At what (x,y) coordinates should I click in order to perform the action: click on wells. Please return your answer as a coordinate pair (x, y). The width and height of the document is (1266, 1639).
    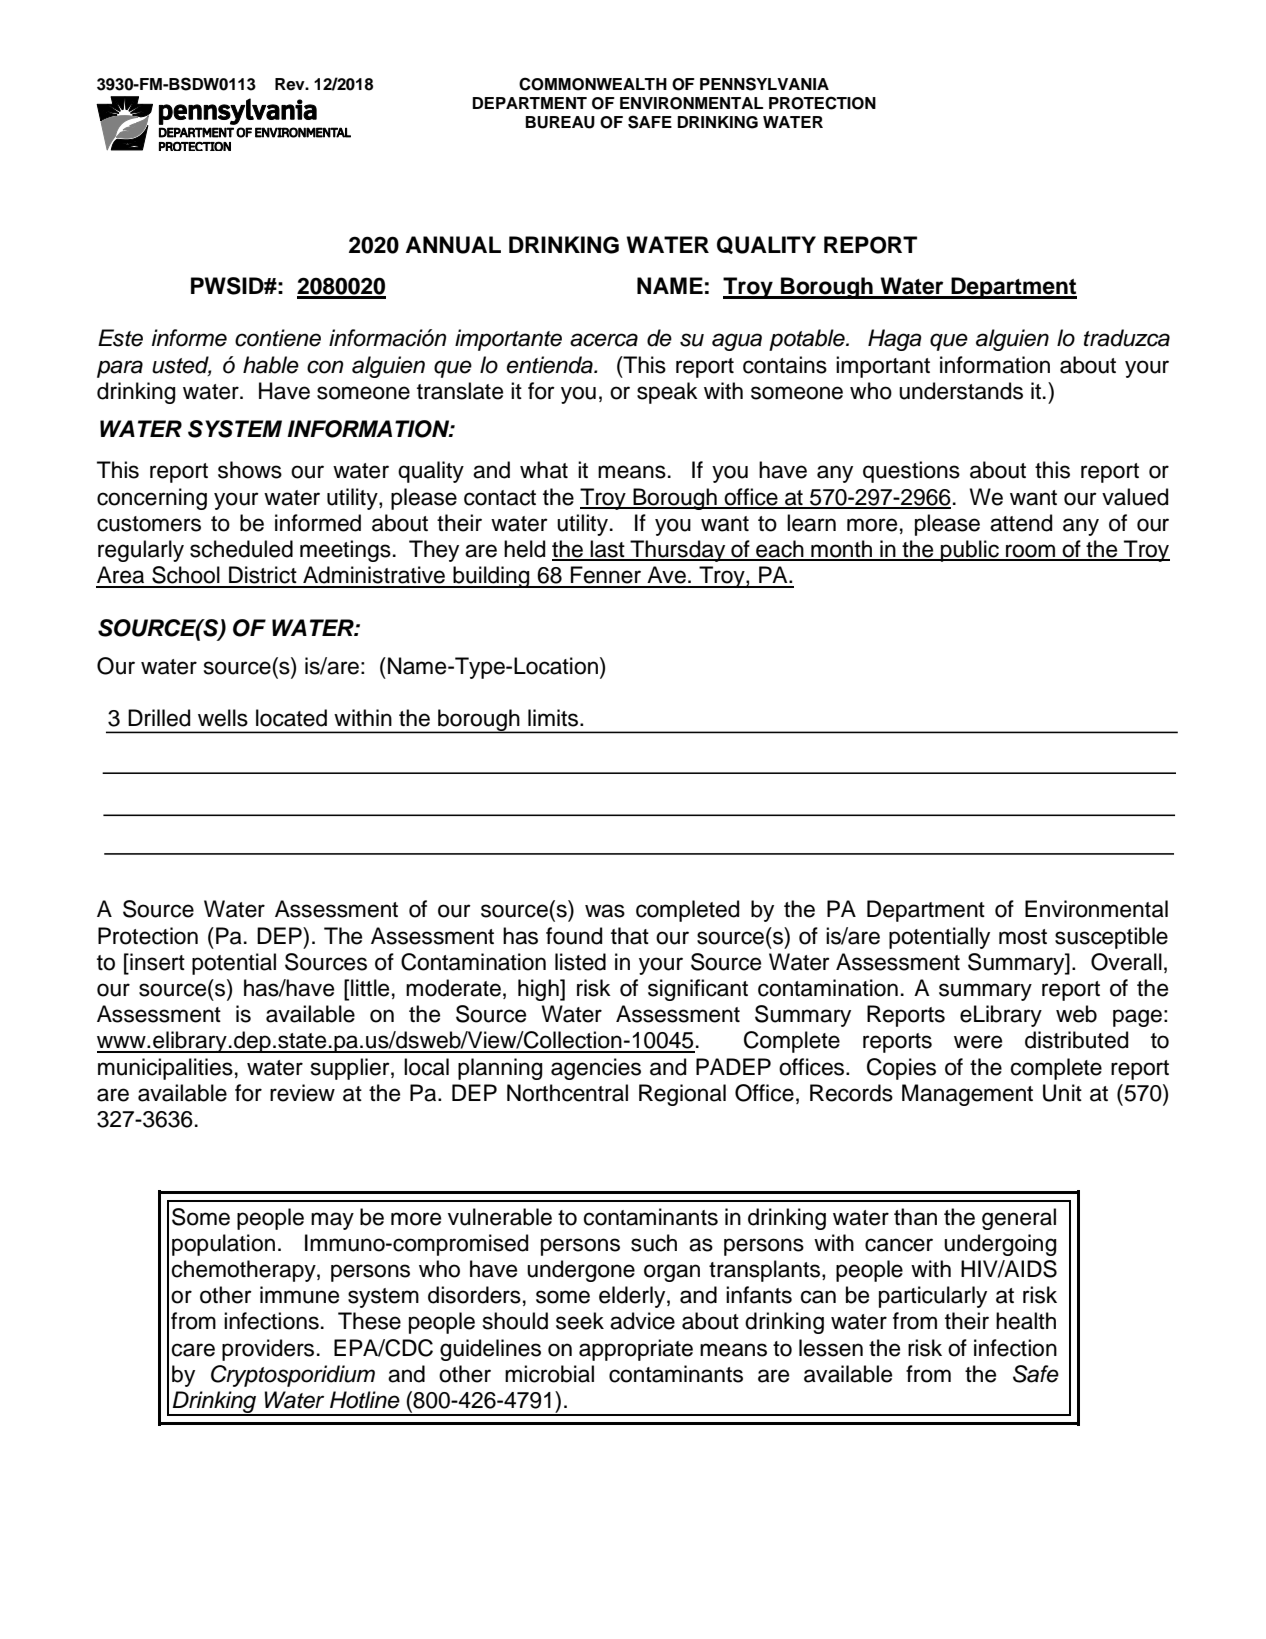
    Looking at the image, I should click on (223, 718).
